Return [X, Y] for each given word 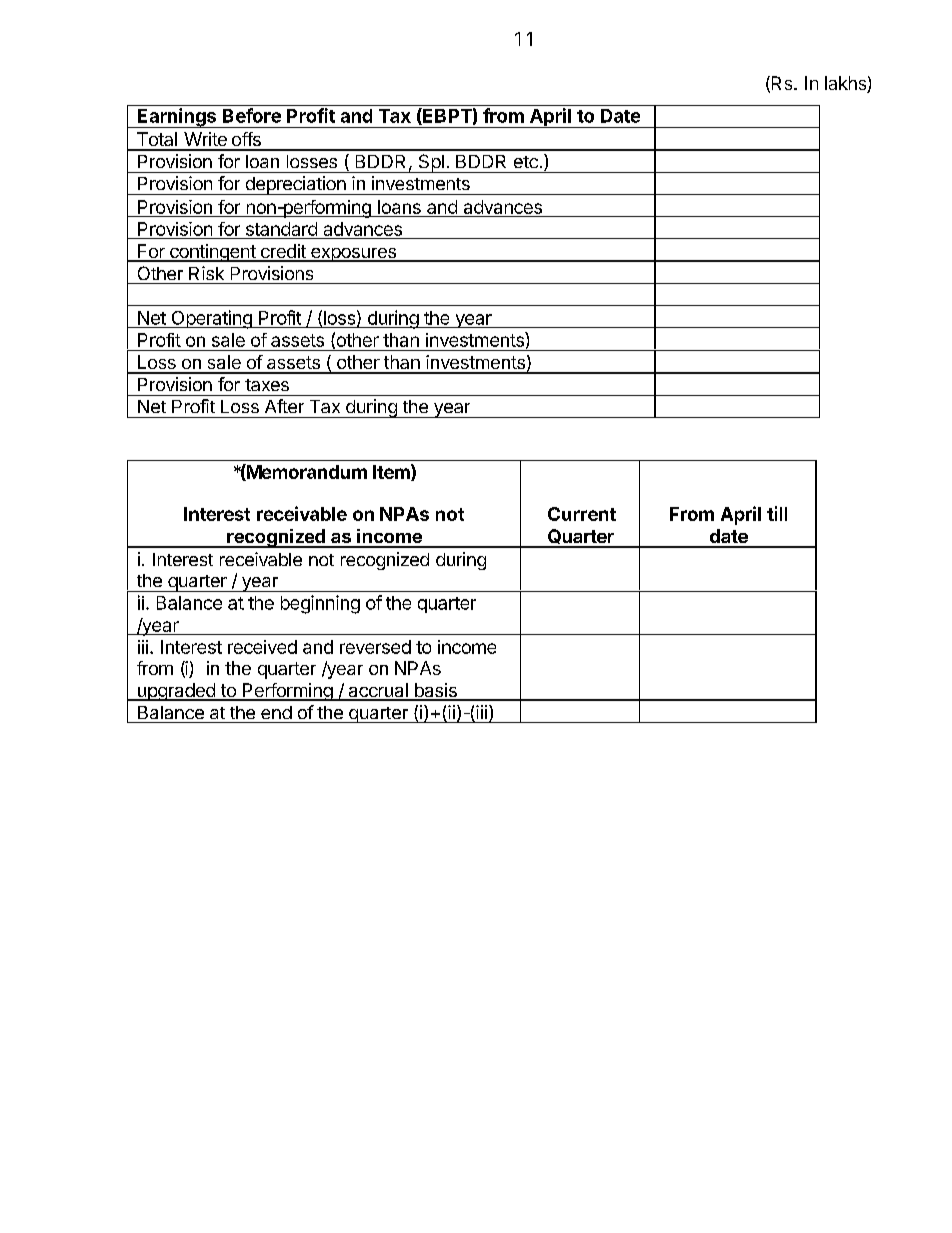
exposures [353, 255]
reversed [375, 647]
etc [526, 162]
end [276, 712]
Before [252, 115]
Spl [431, 163]
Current [582, 514]
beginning [320, 604]
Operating [211, 319]
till [777, 513]
